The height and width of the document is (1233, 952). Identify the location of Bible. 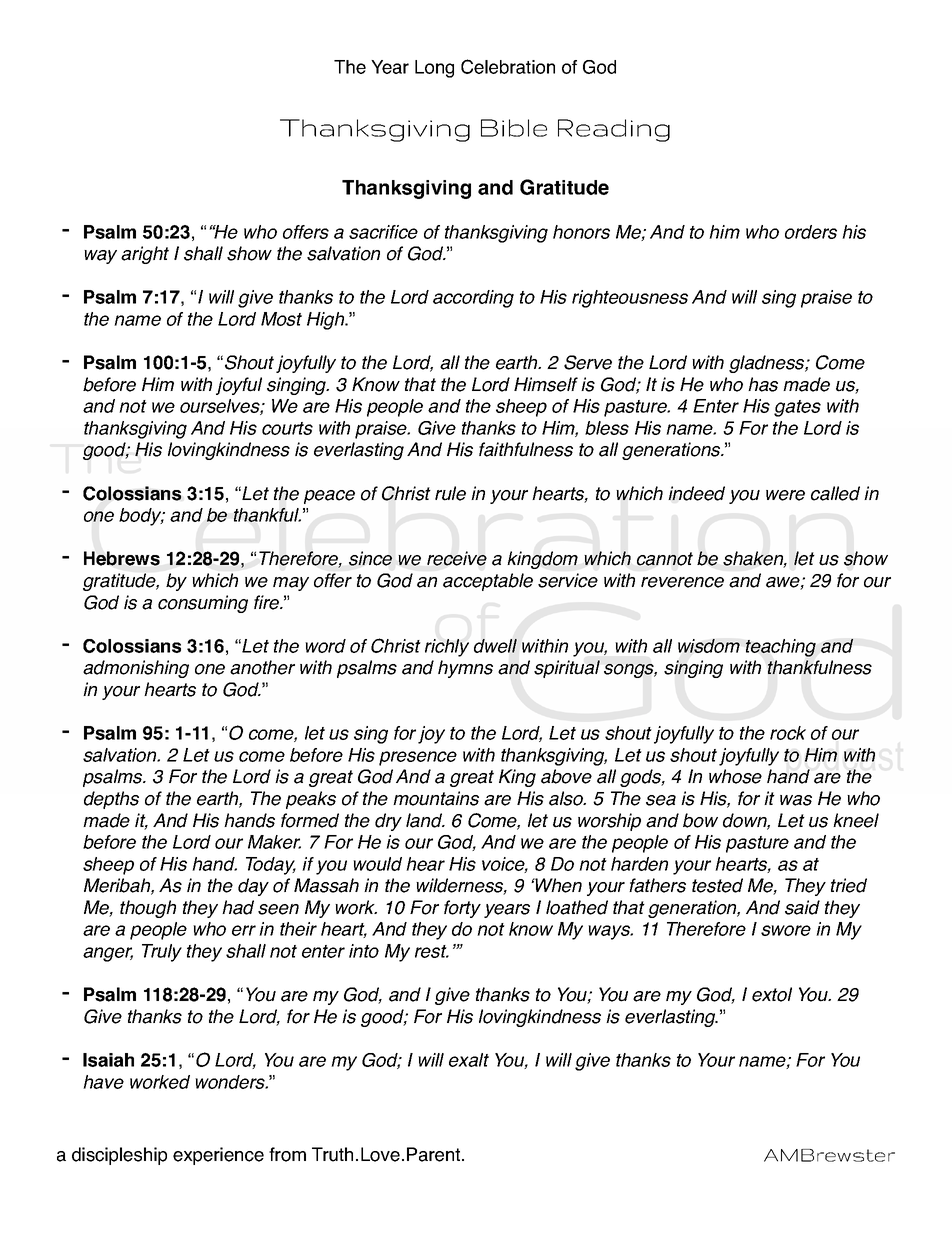
(514, 128).
